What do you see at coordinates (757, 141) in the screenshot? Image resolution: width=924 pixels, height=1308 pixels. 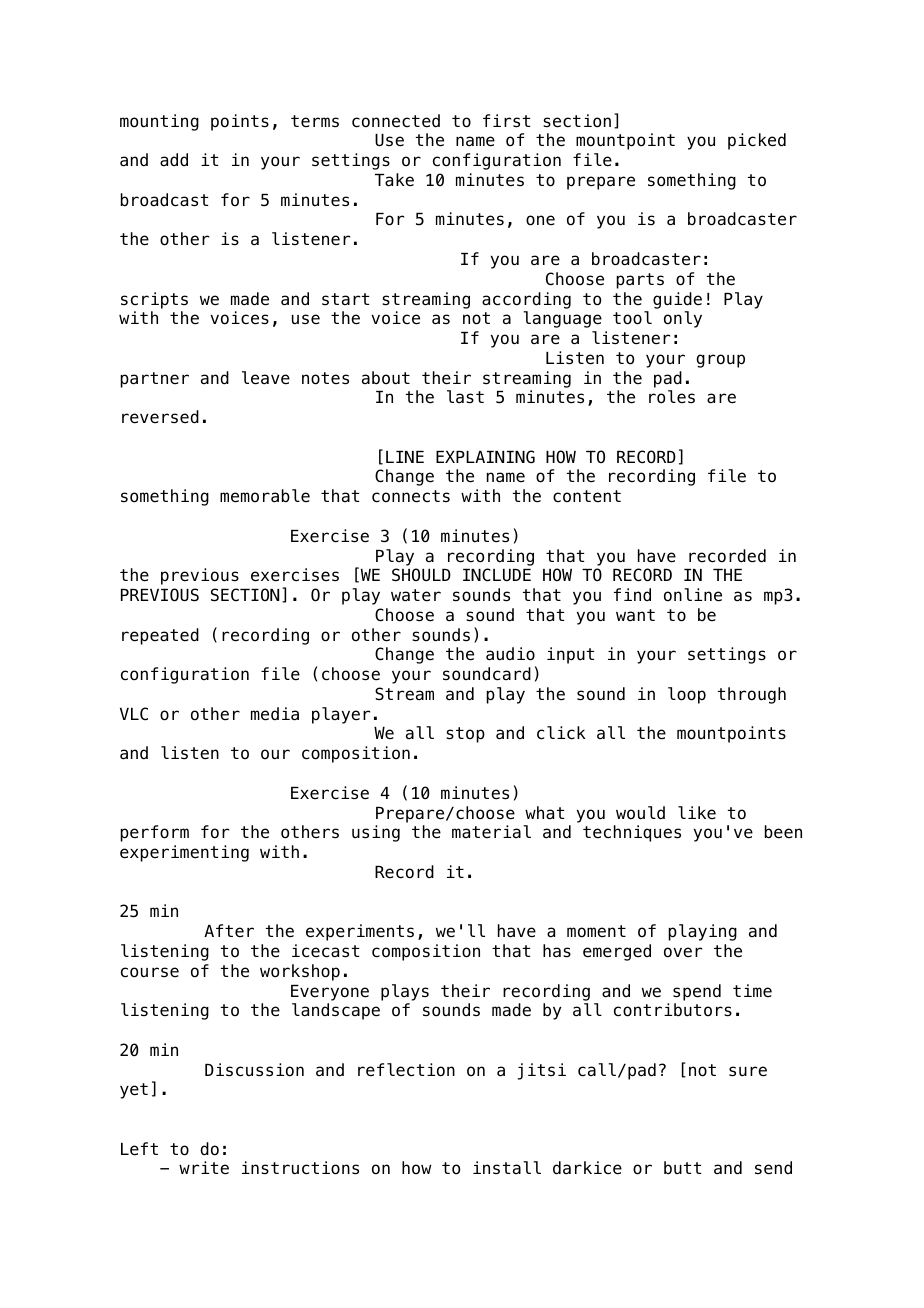 I see `picked` at bounding box center [757, 141].
